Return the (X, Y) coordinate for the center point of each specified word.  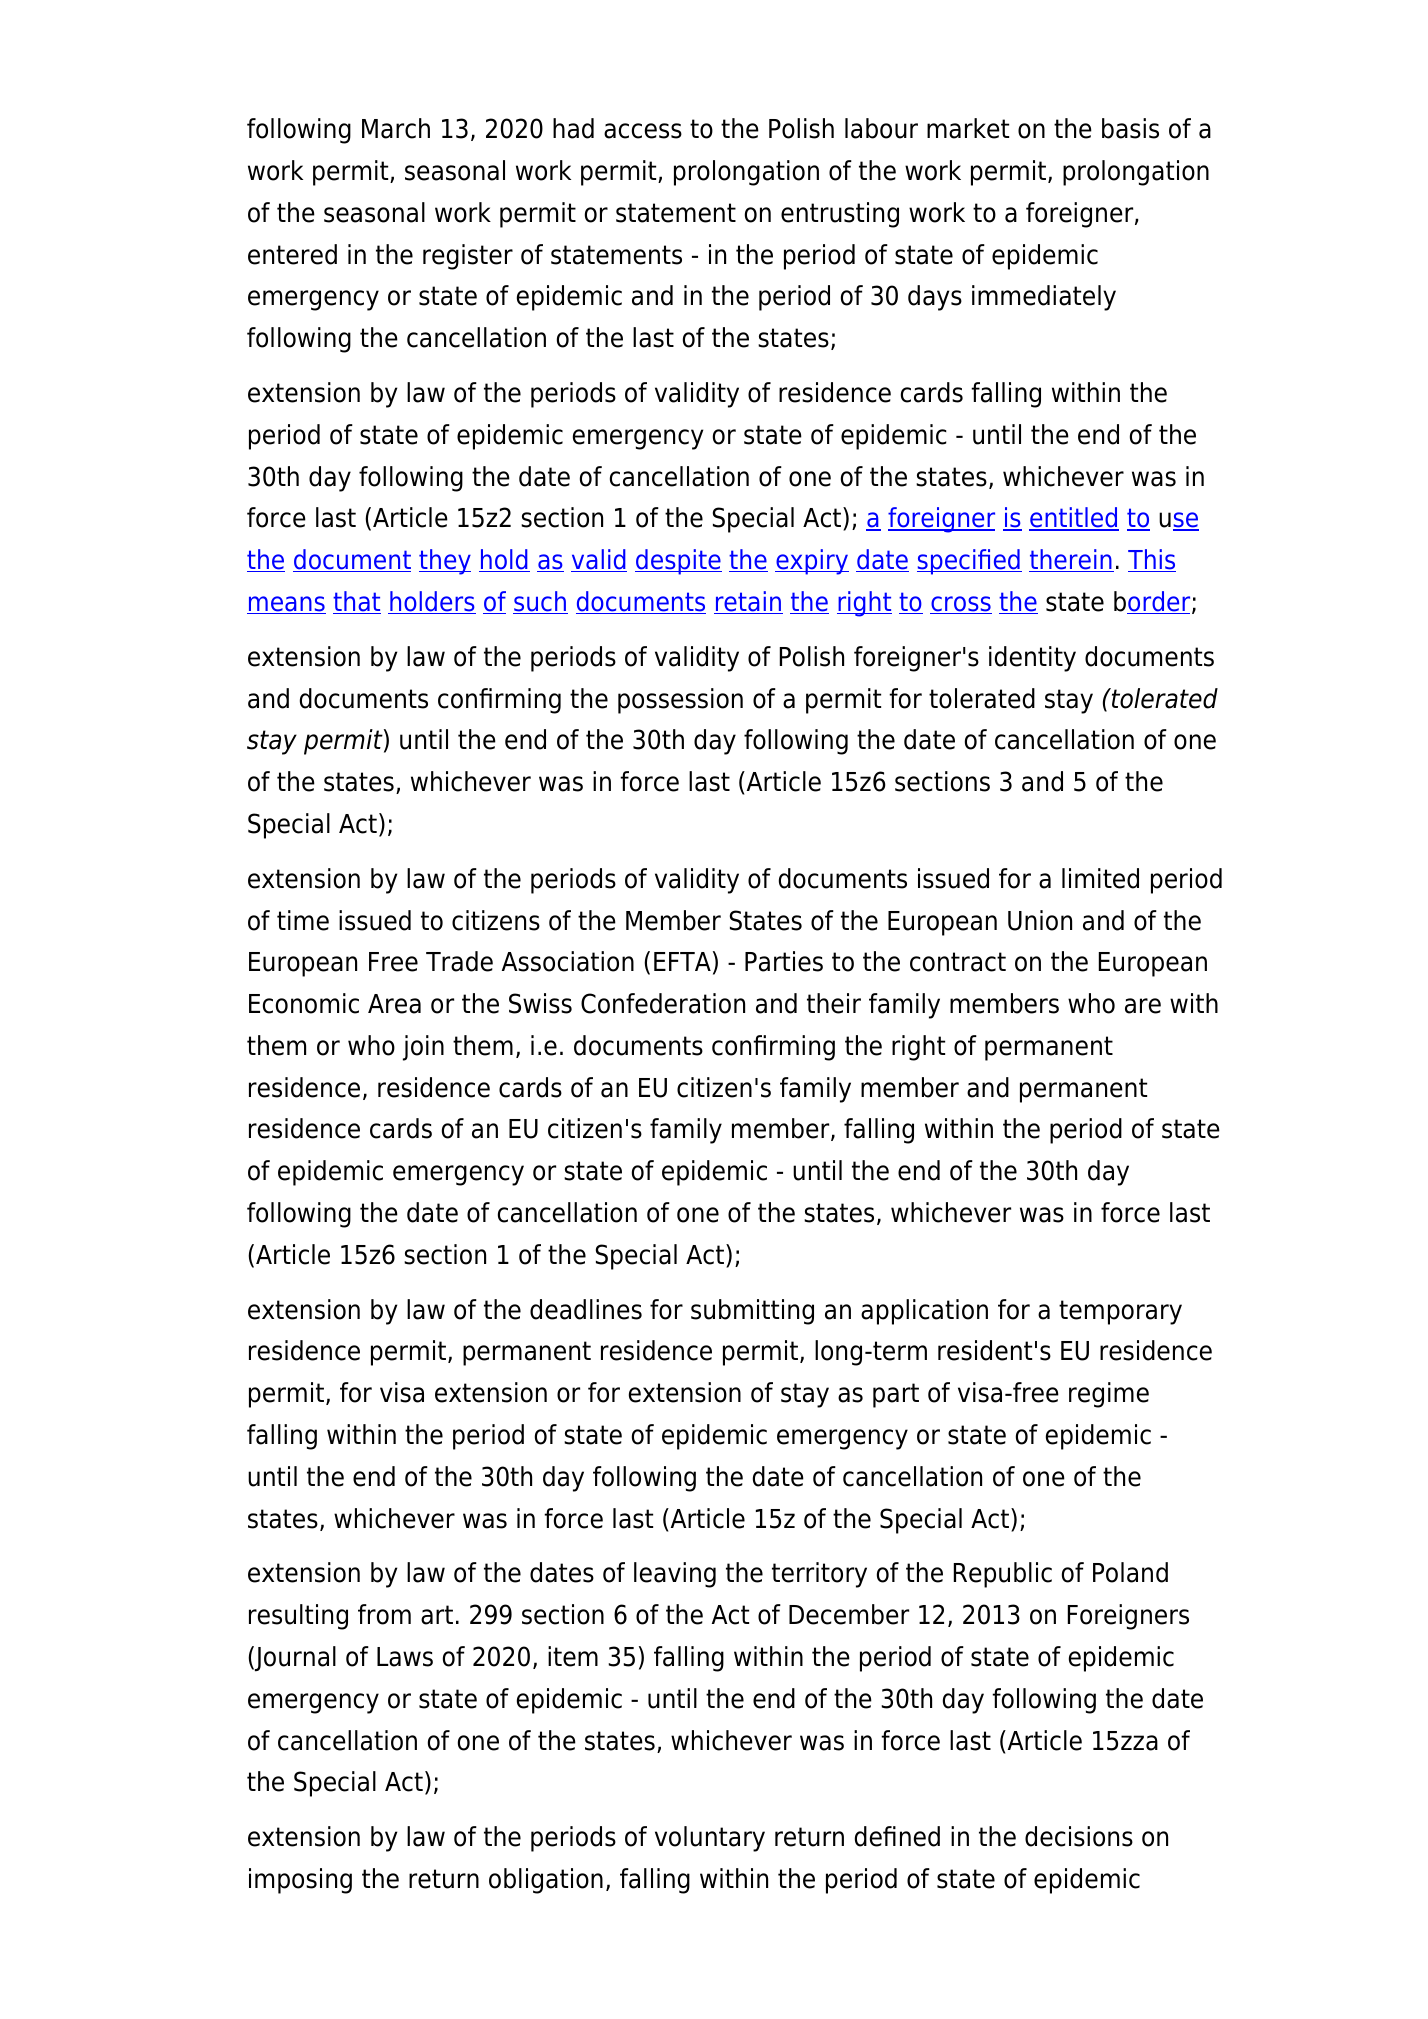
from (384, 1614)
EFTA (682, 961)
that (357, 602)
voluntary (710, 1839)
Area (394, 1004)
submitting (752, 1312)
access (643, 131)
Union (1040, 920)
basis (1130, 128)
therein (1071, 560)
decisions (1079, 1836)
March (396, 128)
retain (748, 602)
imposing (300, 1881)
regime (1109, 1395)
